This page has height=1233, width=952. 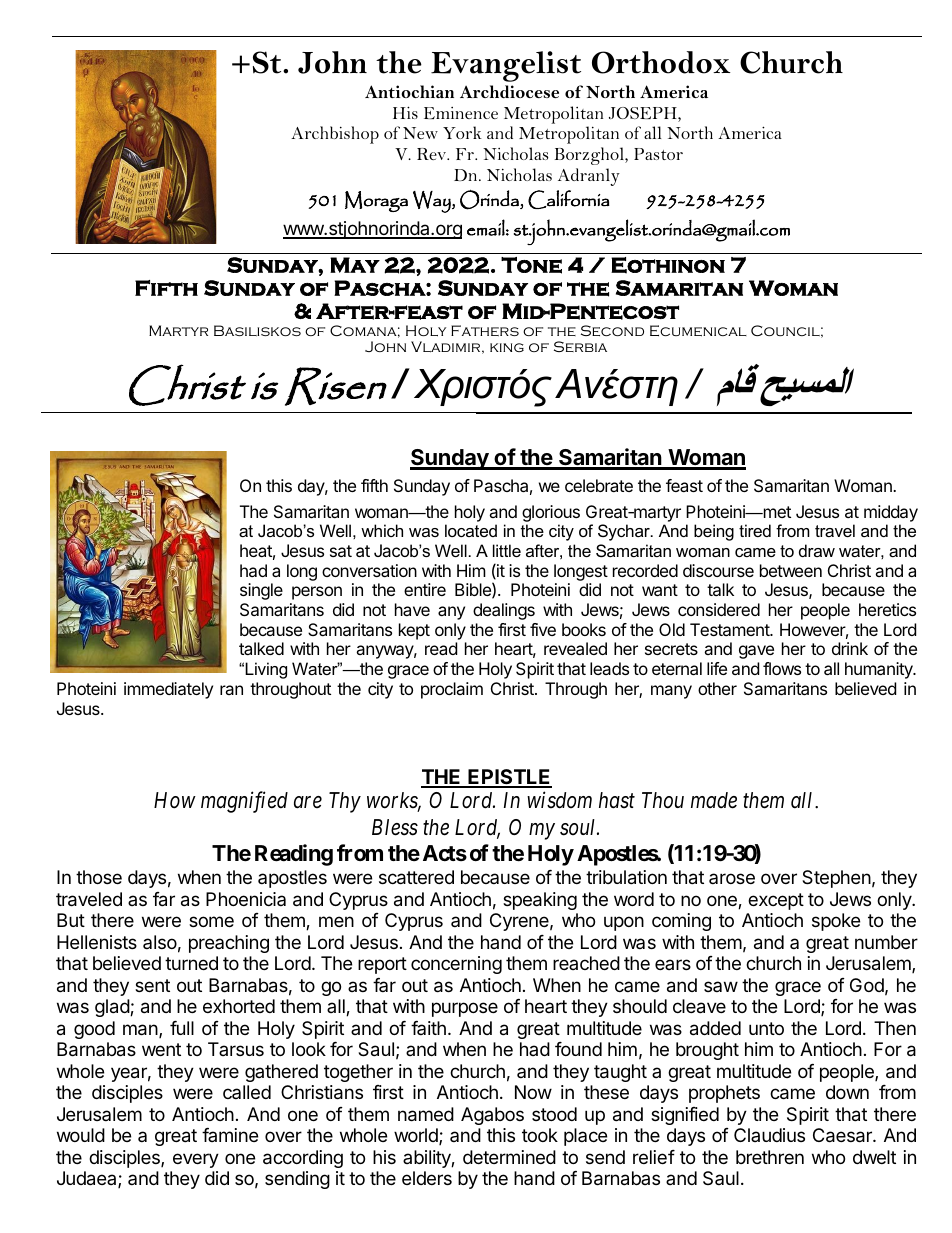 What do you see at coordinates (756, 652) in the page?
I see `gave` at bounding box center [756, 652].
